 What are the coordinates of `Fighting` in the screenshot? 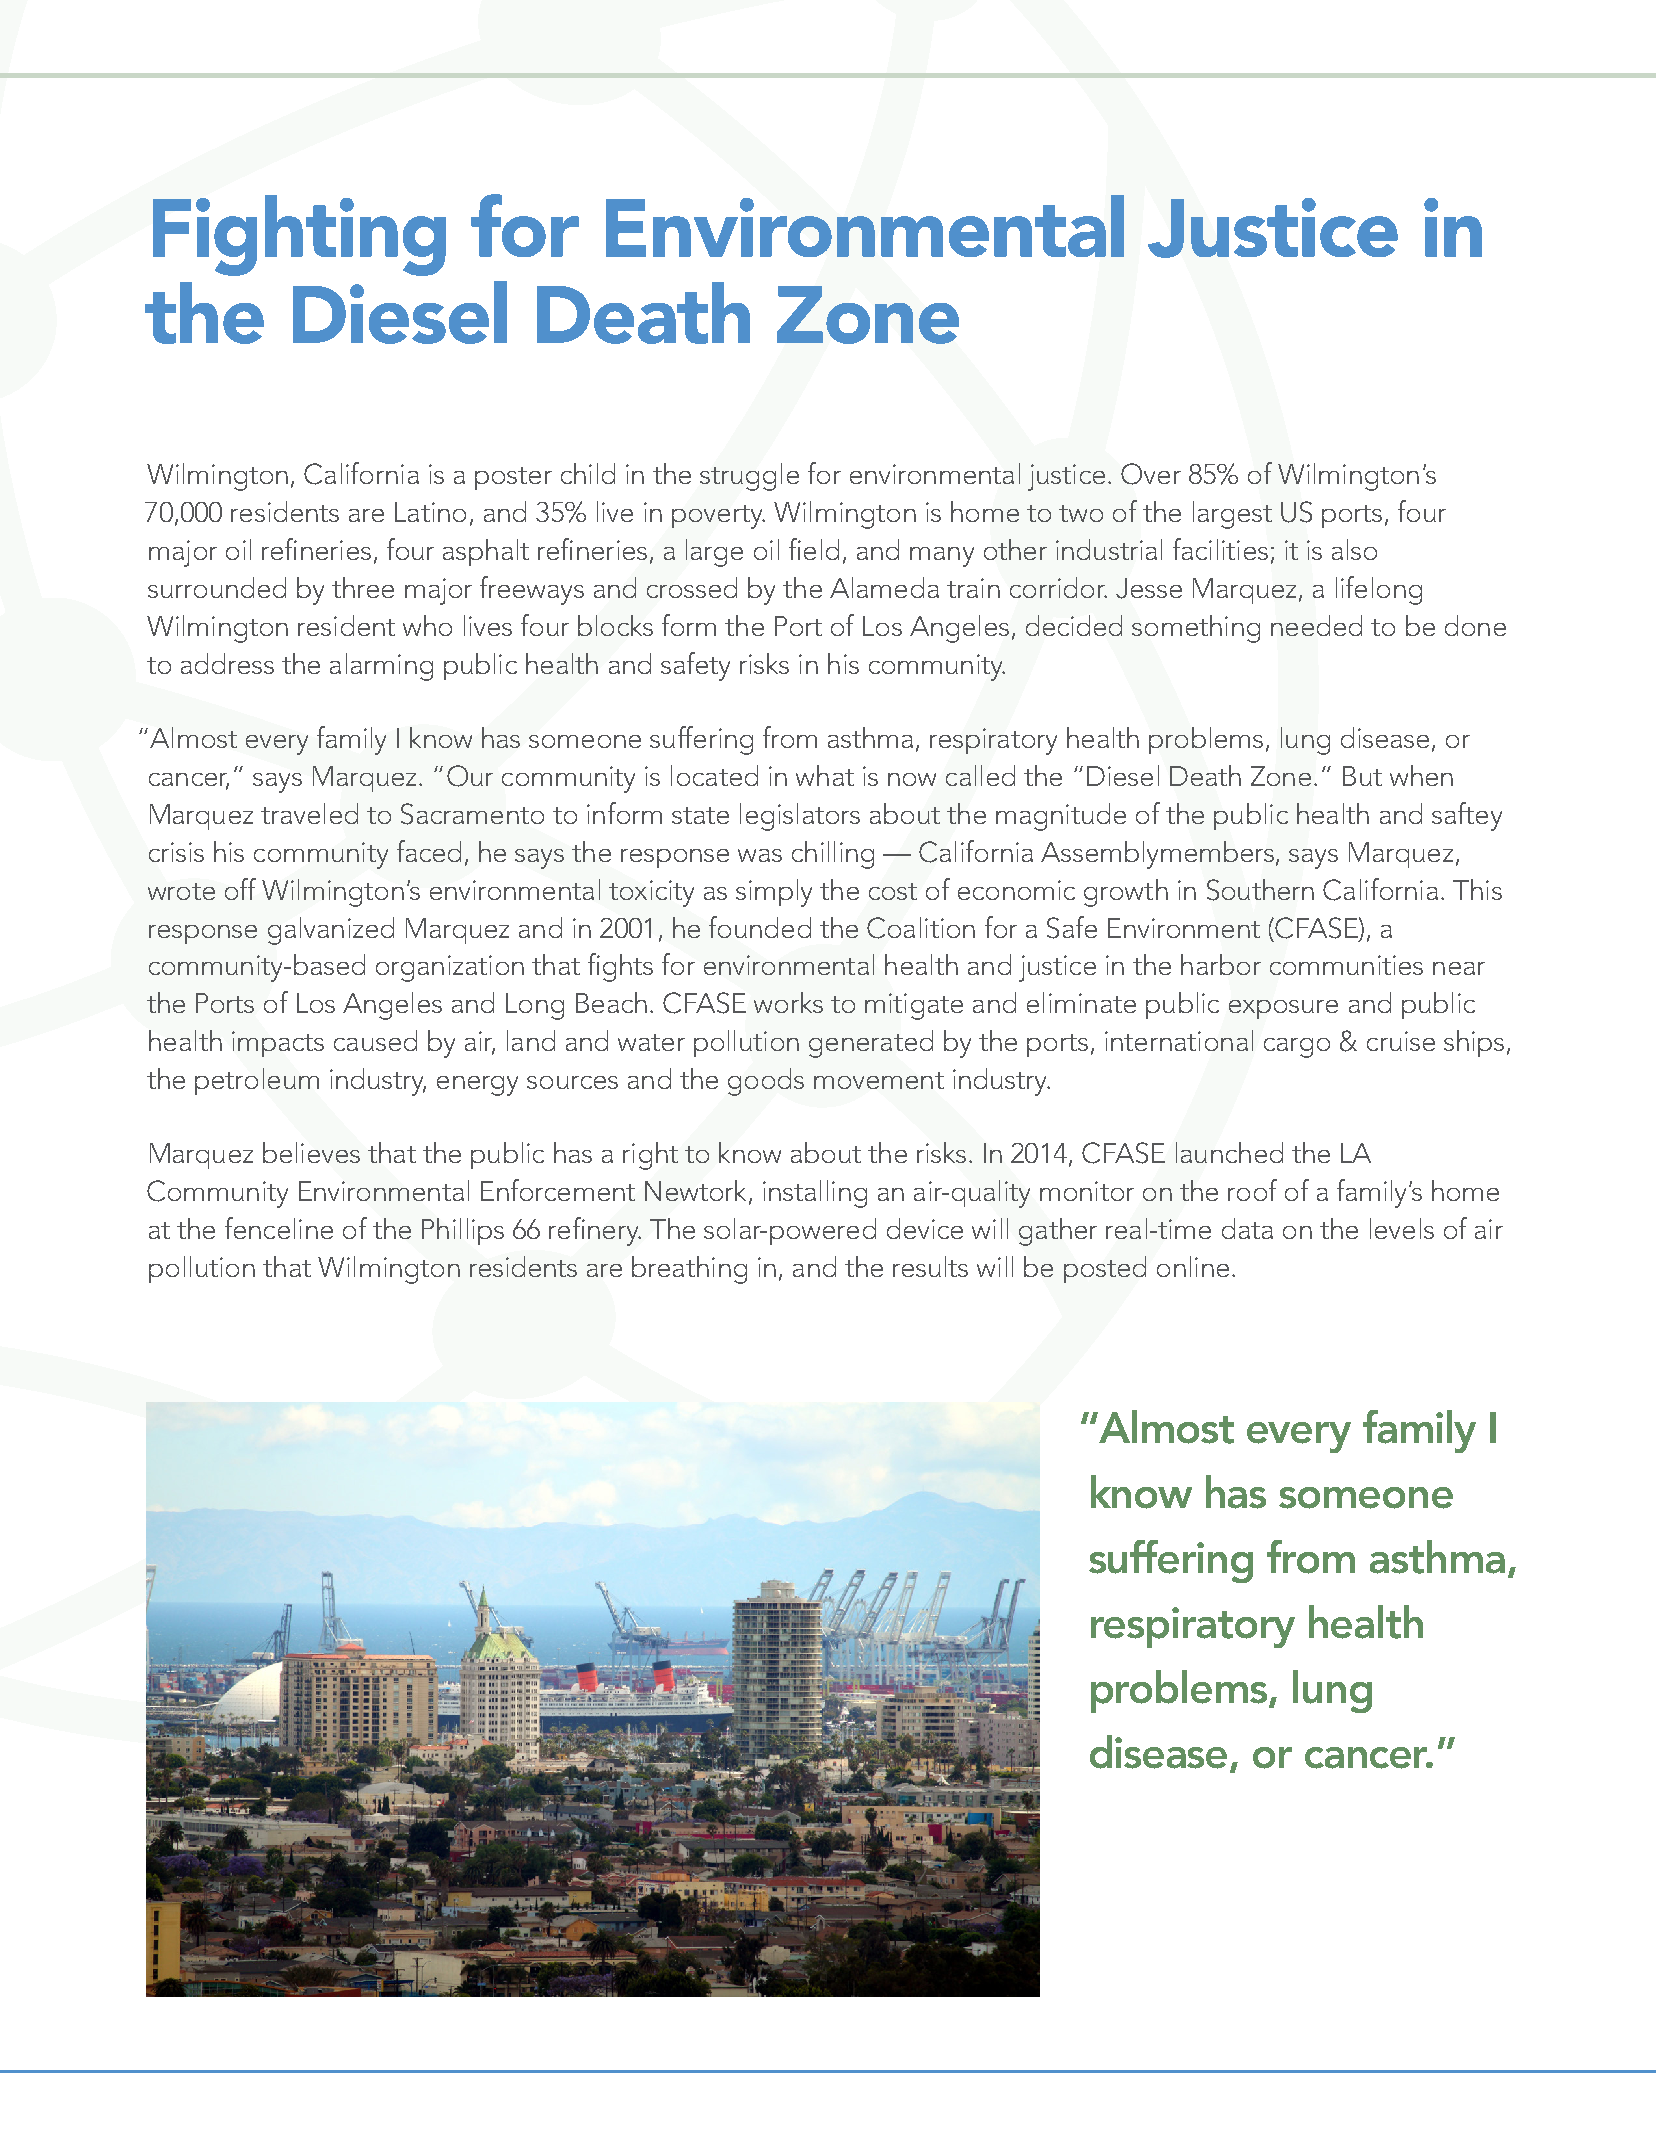 It's located at (299, 235).
